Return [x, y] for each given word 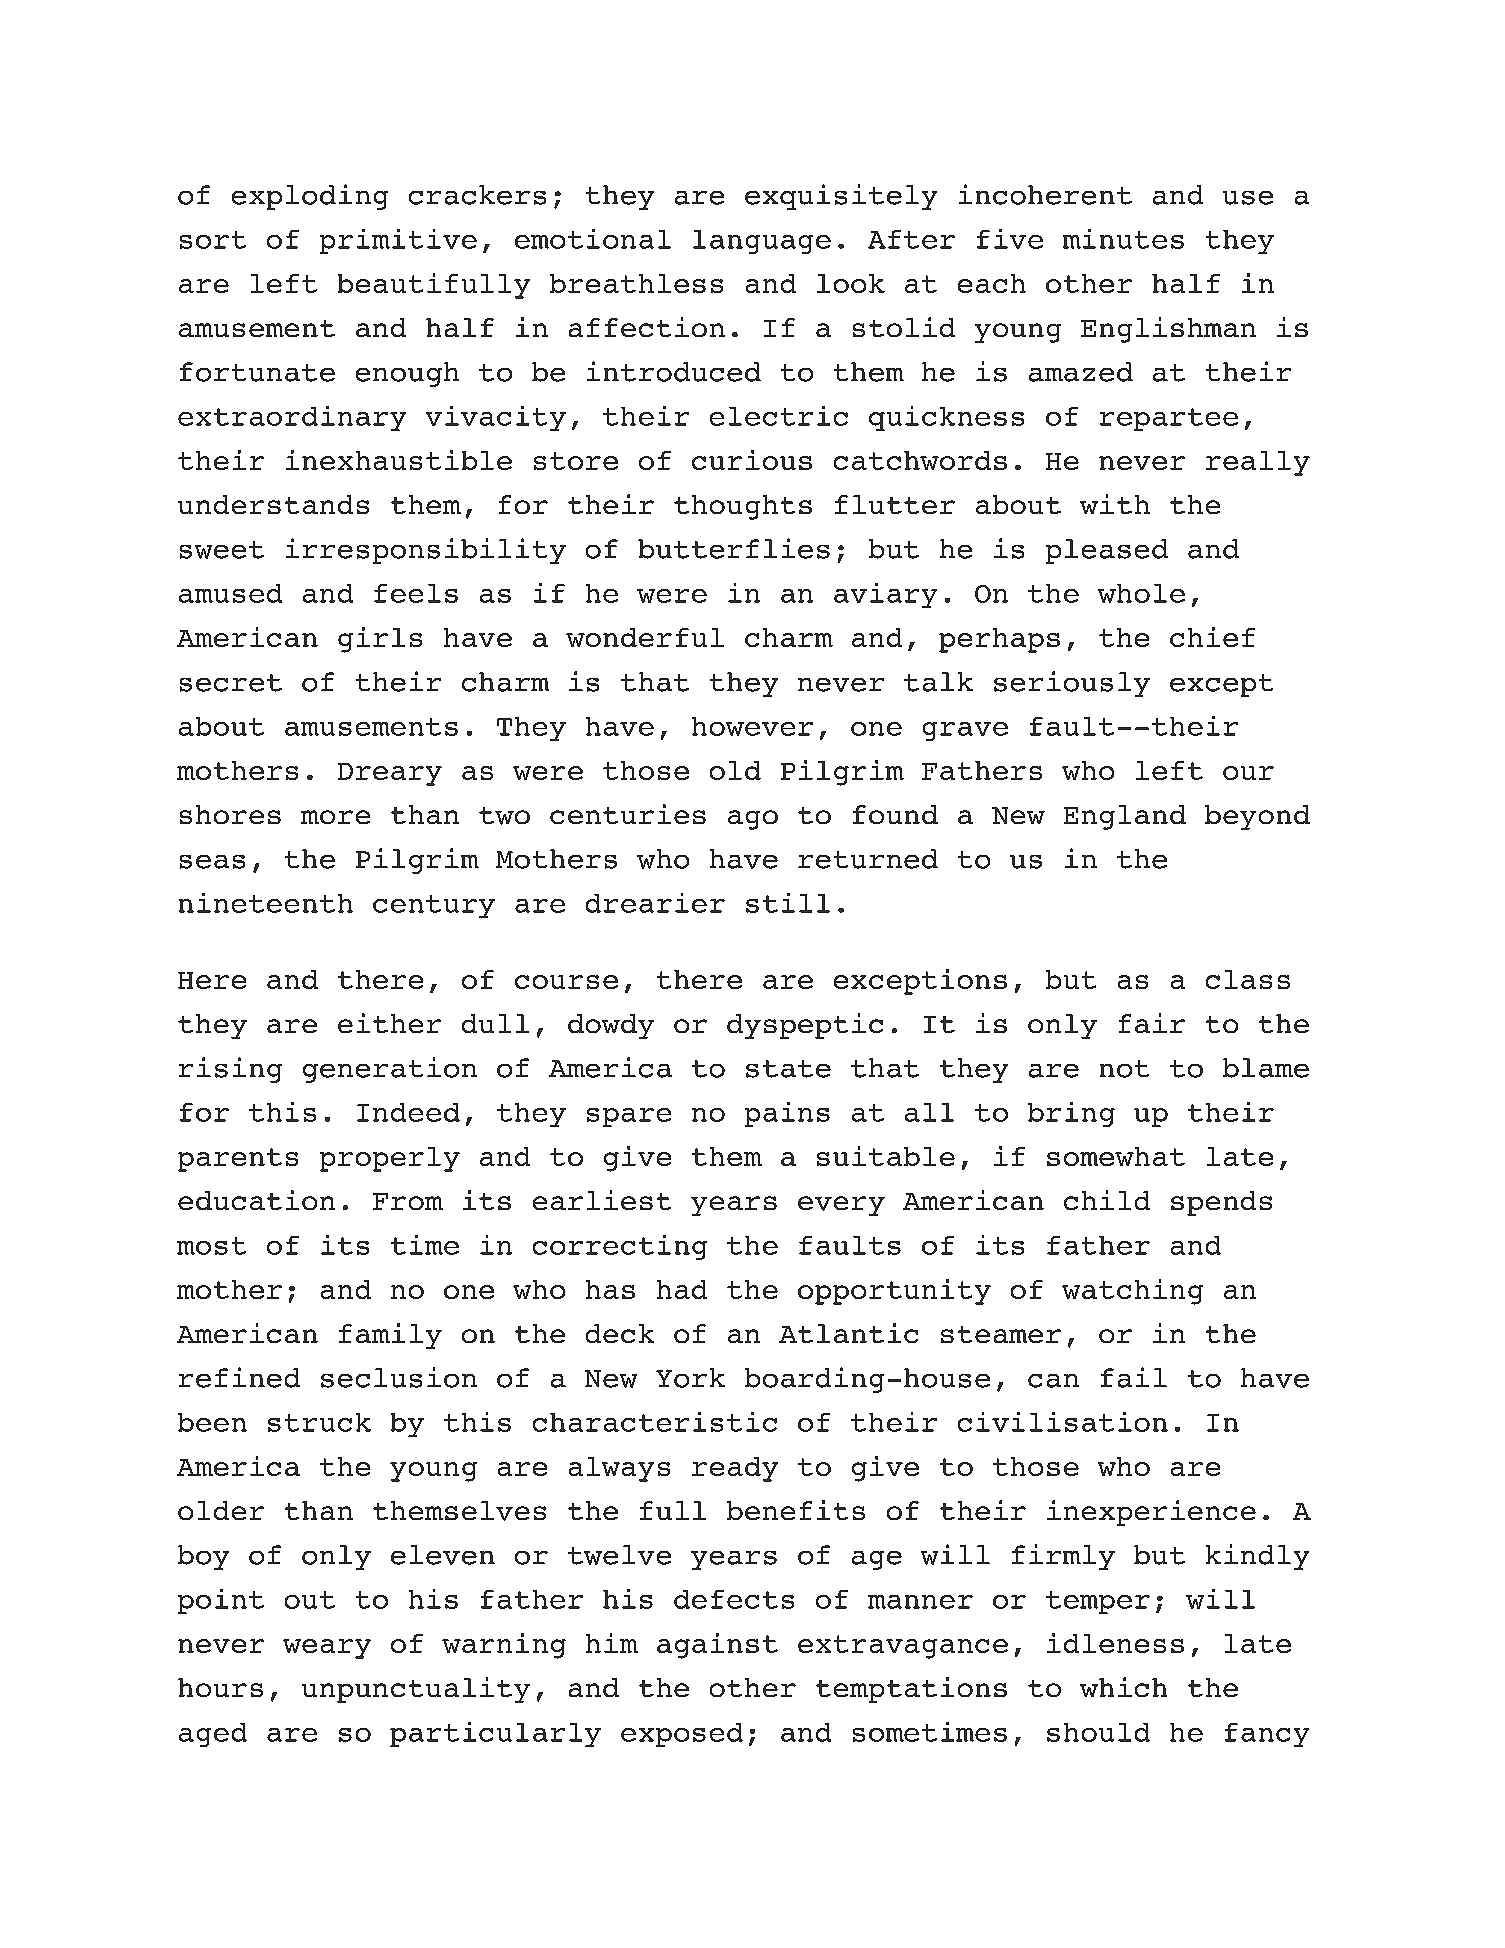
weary [327, 1649]
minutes [1123, 239]
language [762, 242]
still [788, 903]
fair [1152, 1023]
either [389, 1023]
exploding [310, 197]
